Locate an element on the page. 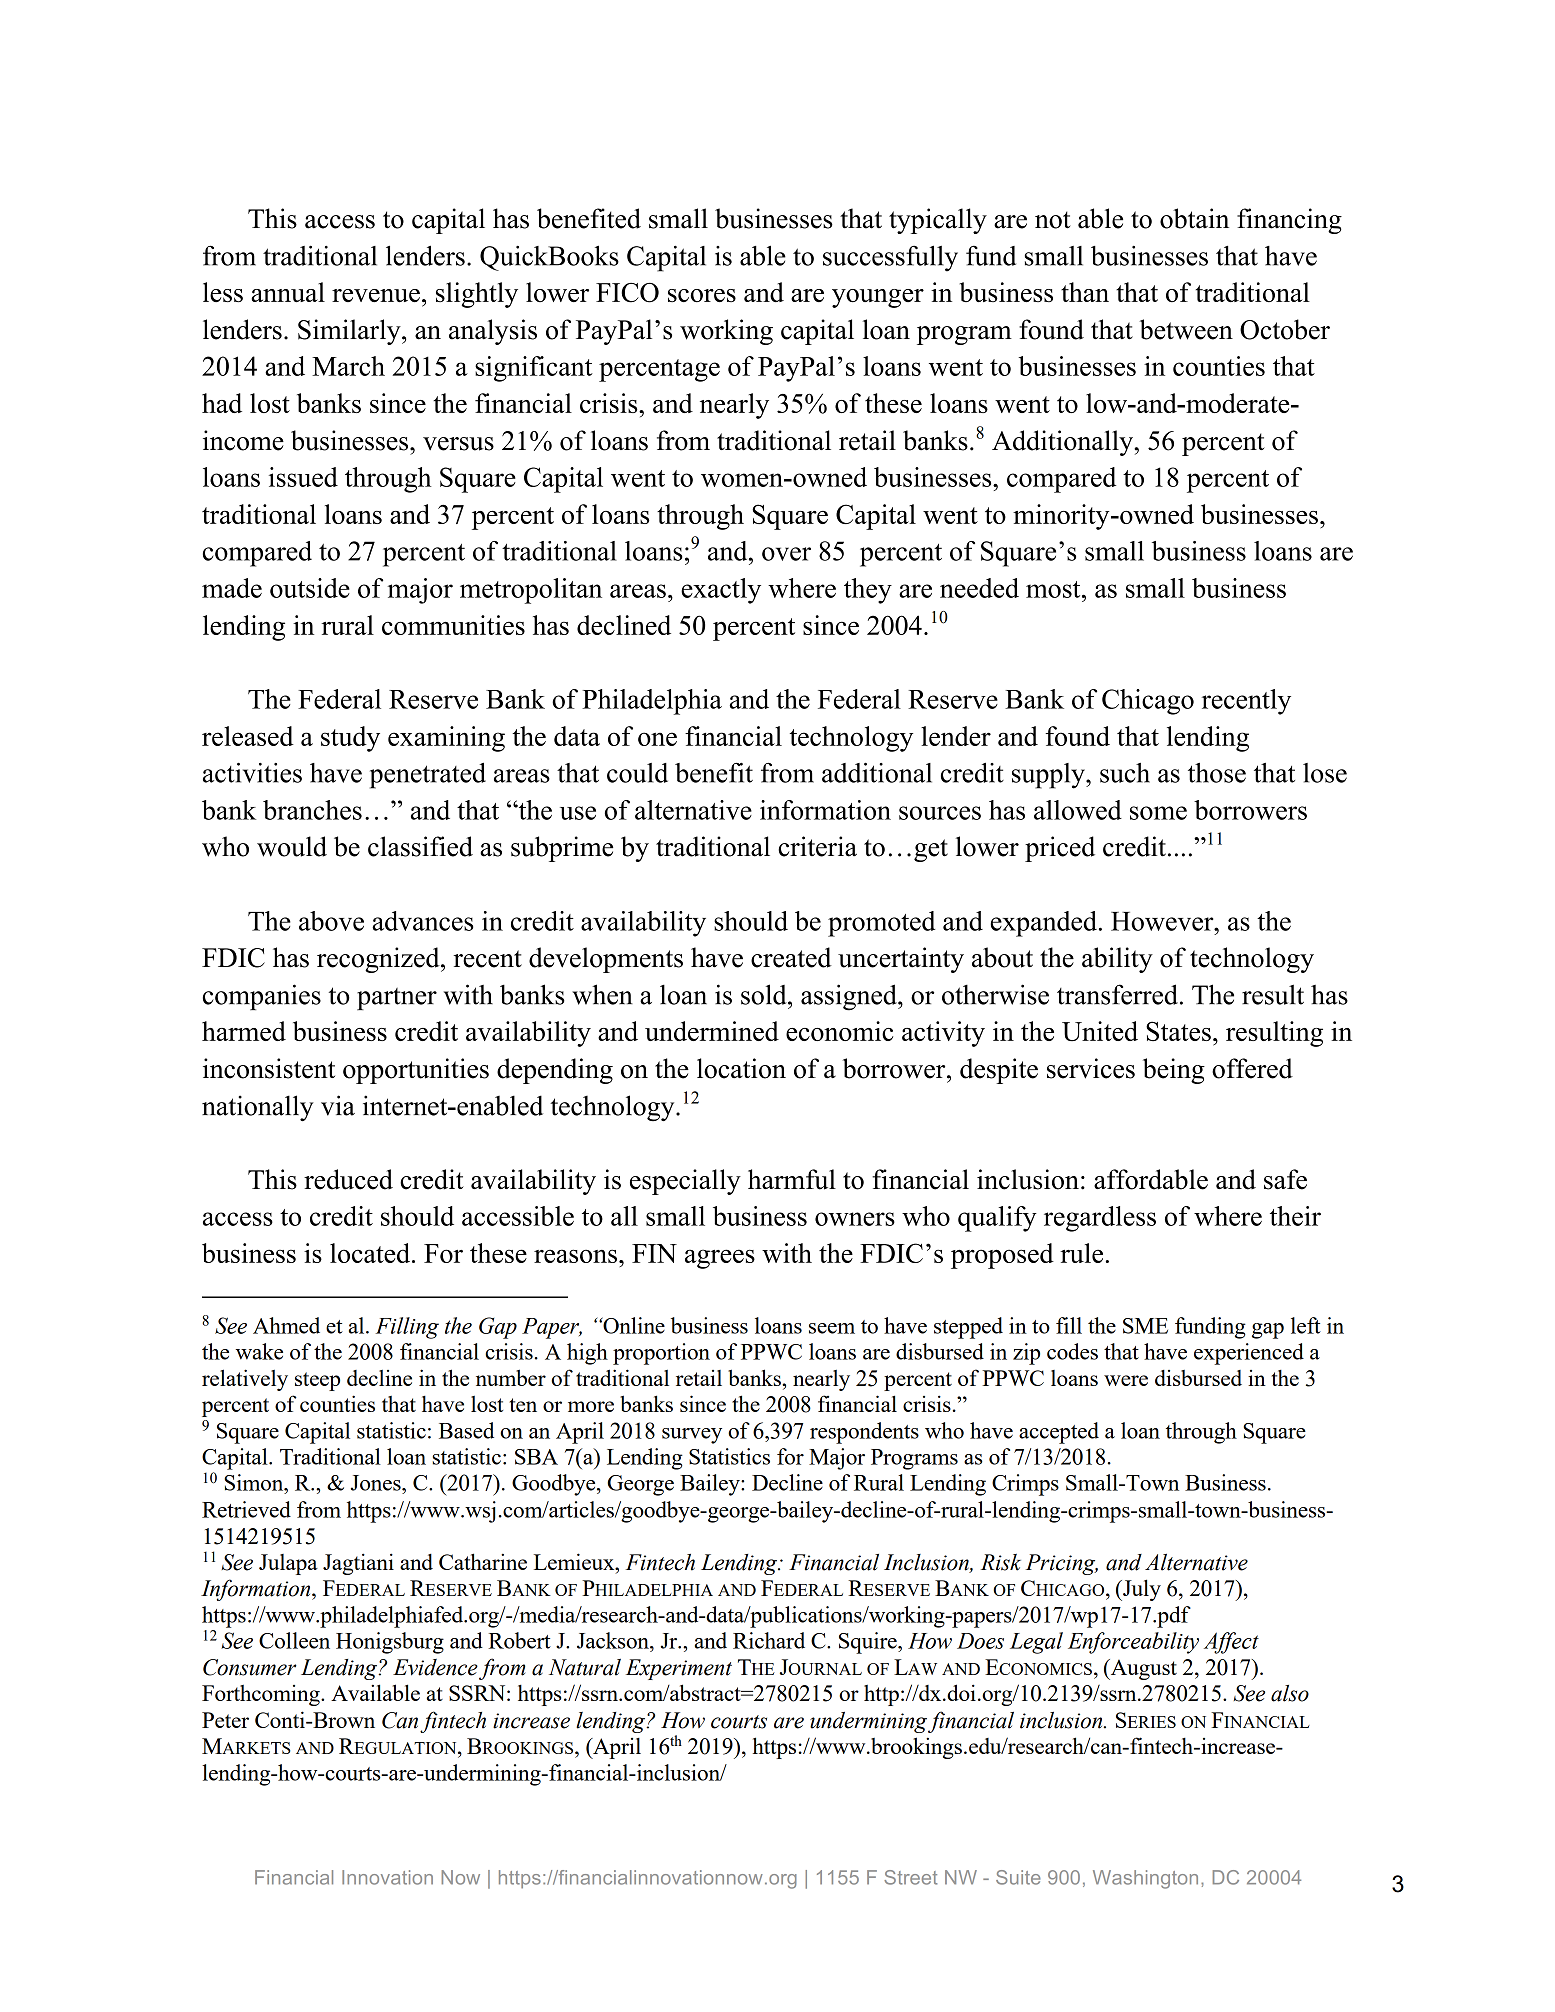 The width and height of the image is (1555, 2012). SME is located at coordinates (1145, 1326).
